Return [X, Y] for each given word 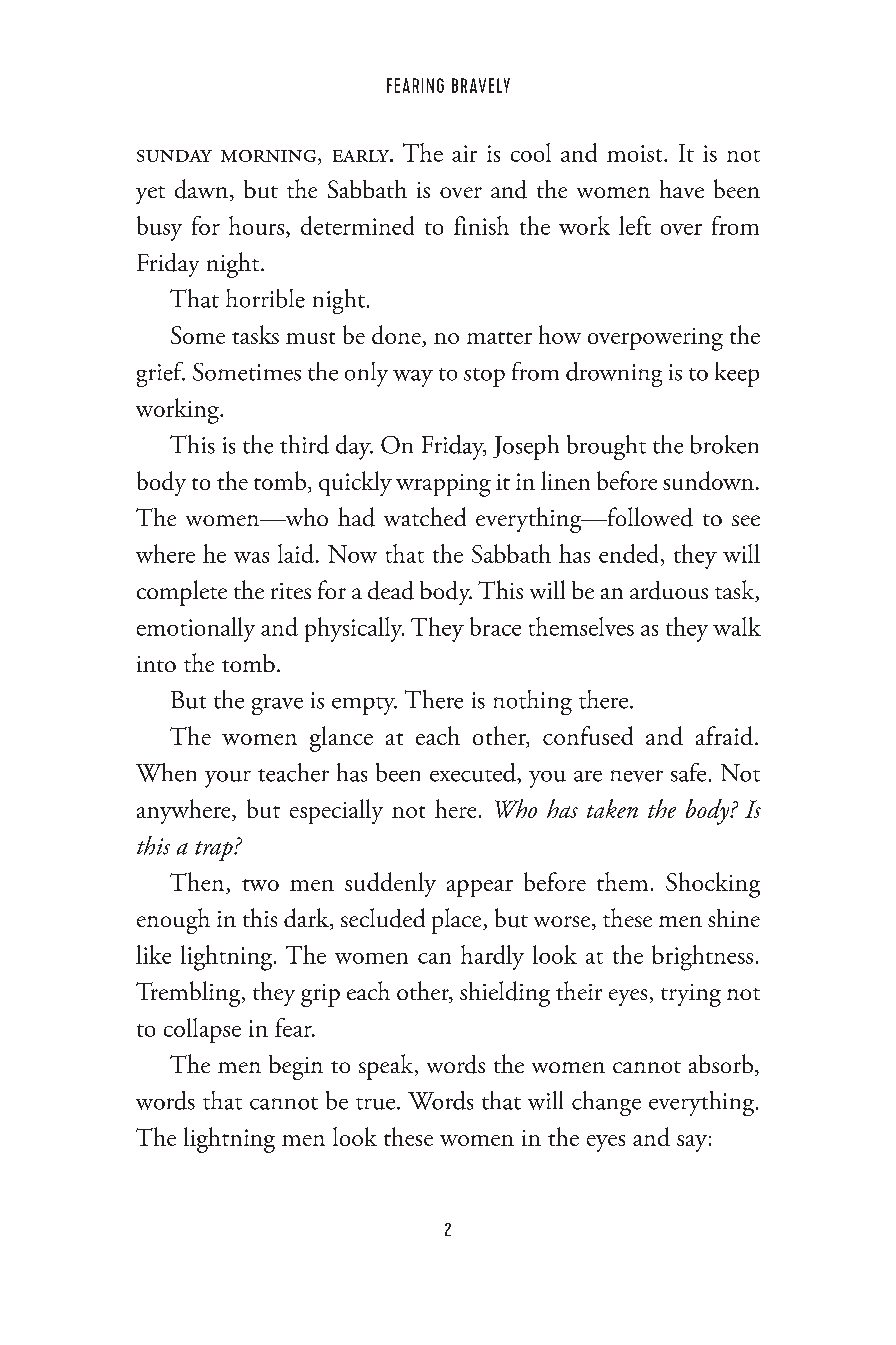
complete [182, 593]
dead [391, 590]
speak [387, 1067]
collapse [202, 1030]
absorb [722, 1065]
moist [636, 153]
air [464, 153]
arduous [669, 590]
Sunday [174, 156]
